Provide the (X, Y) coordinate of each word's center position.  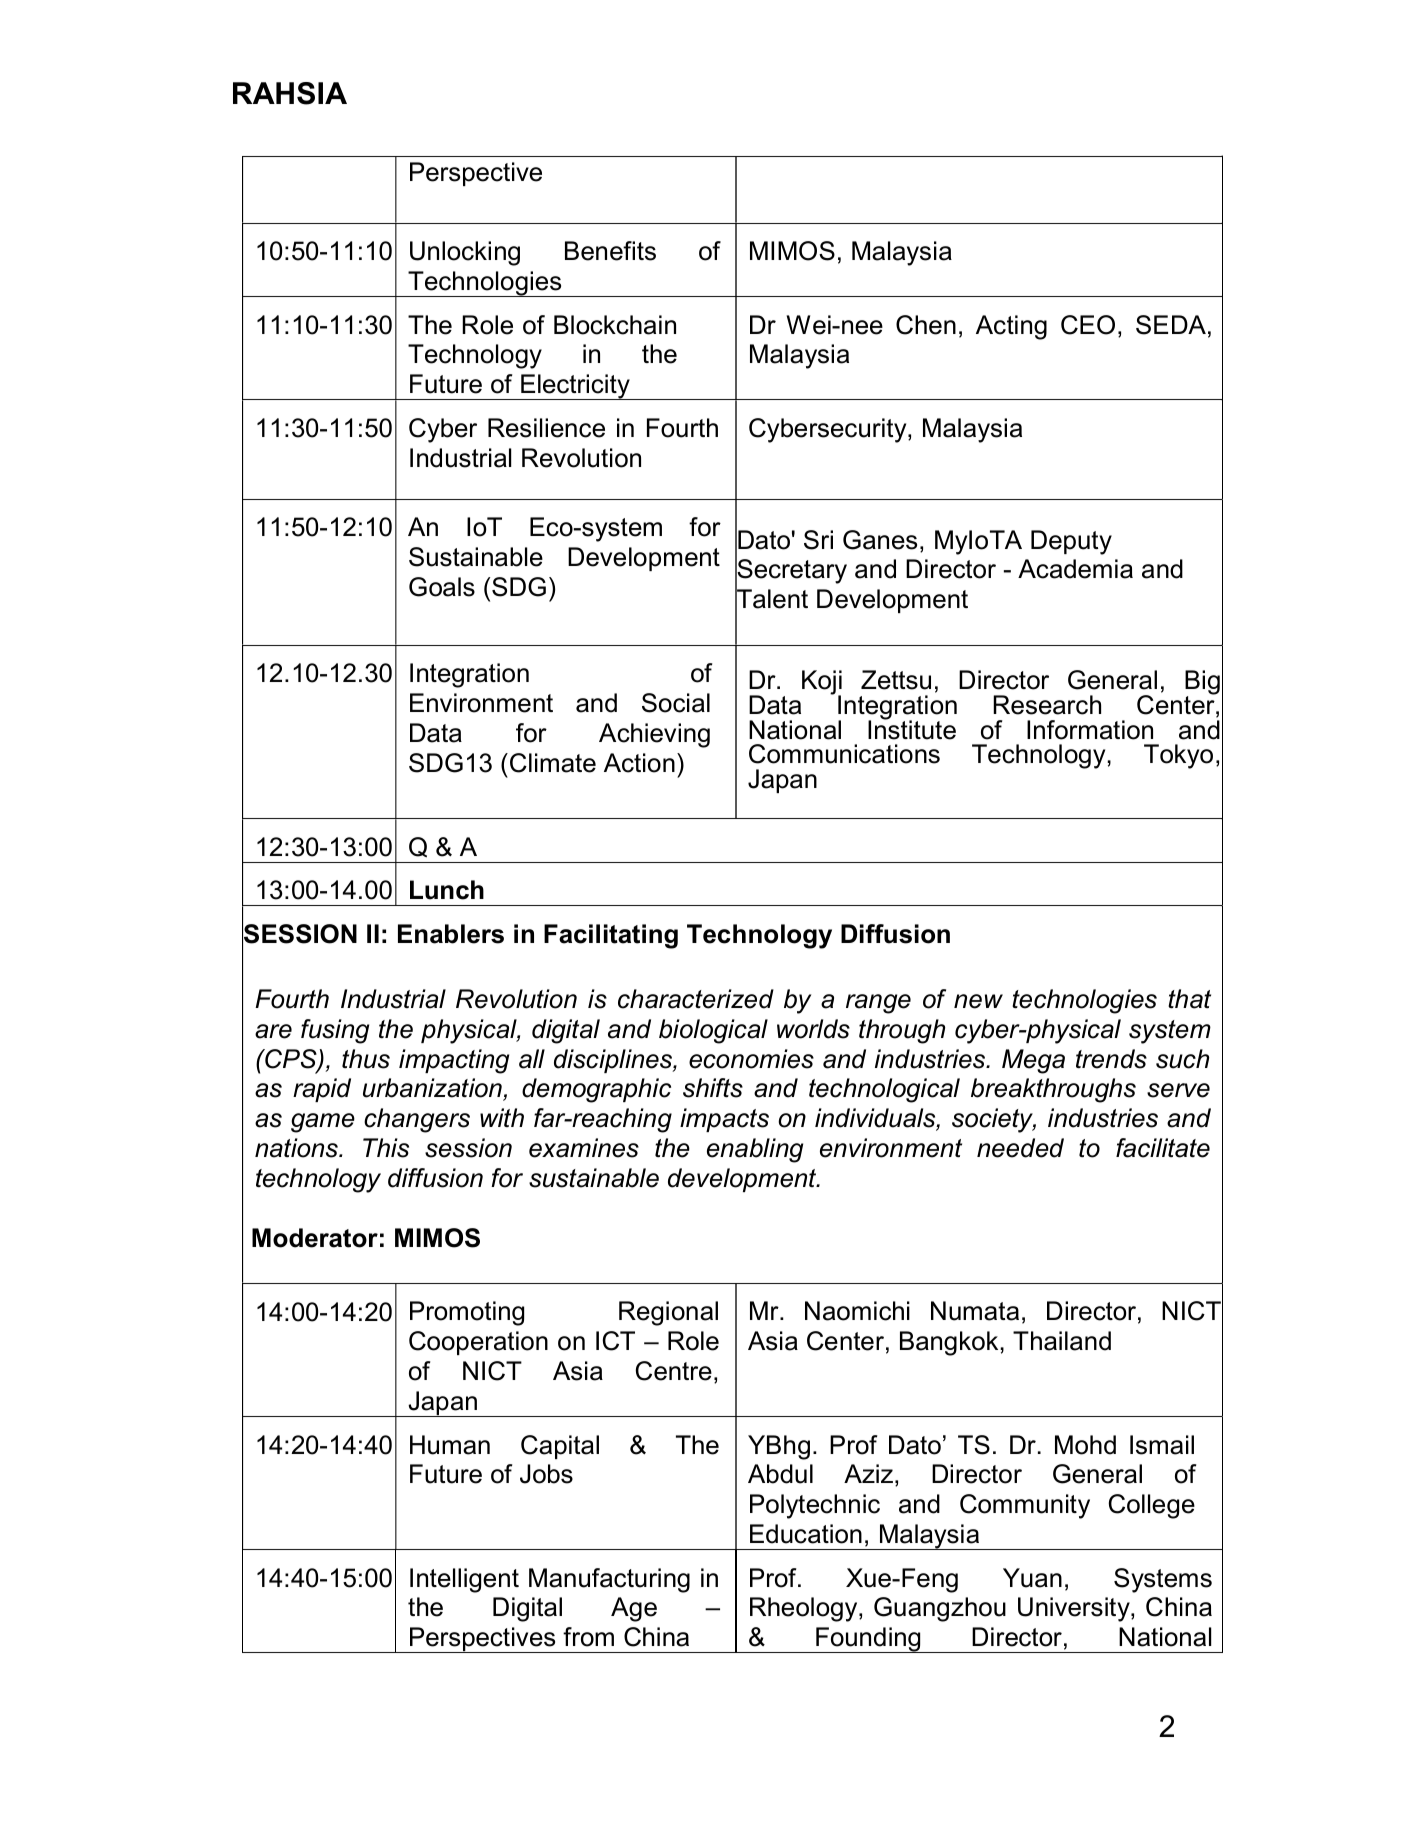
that (1189, 999)
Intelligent (464, 1580)
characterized (696, 999)
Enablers (451, 934)
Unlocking (465, 253)
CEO (1088, 325)
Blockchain (615, 325)
